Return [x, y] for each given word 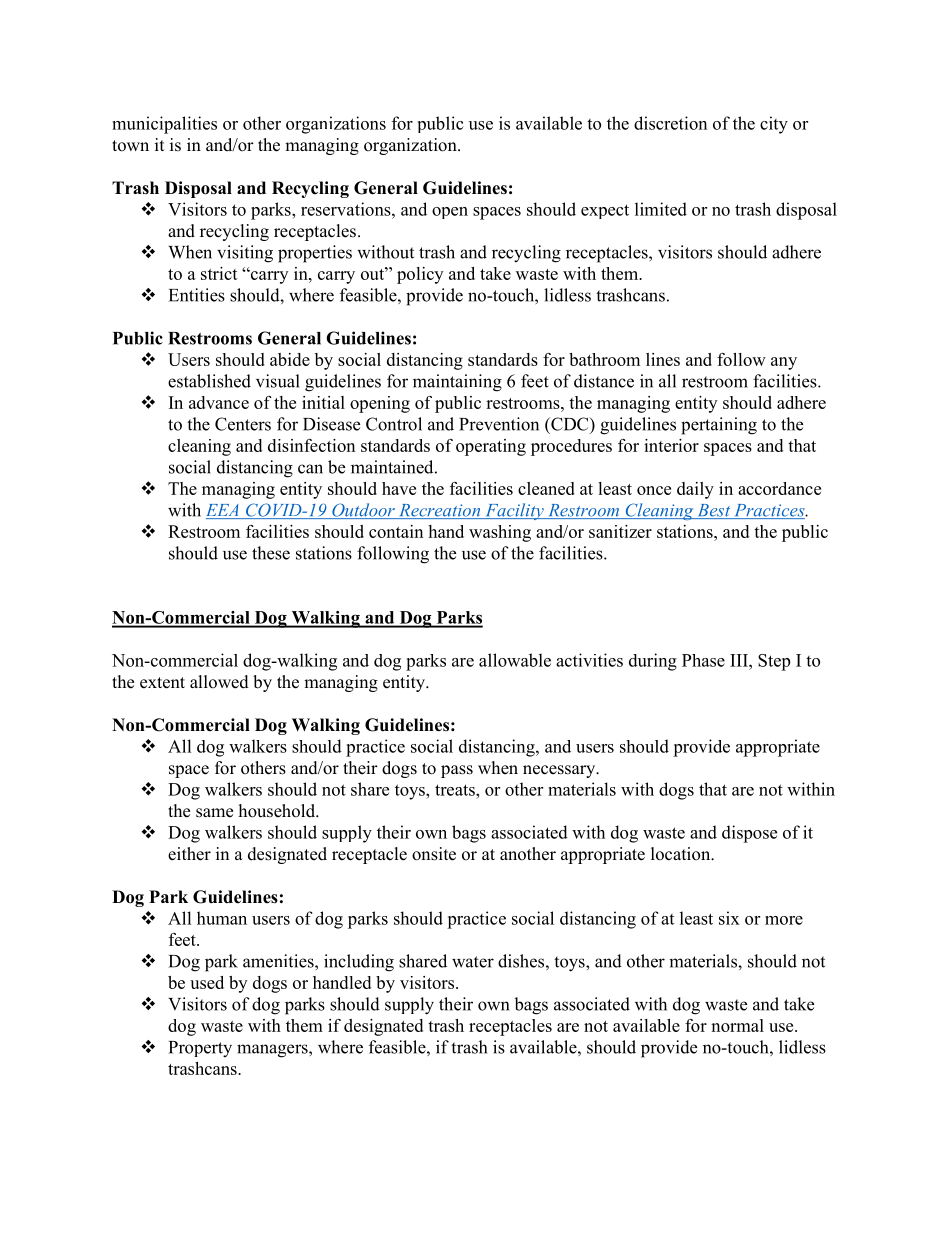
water [473, 962]
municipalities [164, 125]
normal [737, 1025]
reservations [347, 209]
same [214, 813]
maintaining [457, 383]
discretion [670, 123]
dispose [749, 834]
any [784, 363]
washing [500, 533]
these [271, 553]
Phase [703, 660]
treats [456, 790]
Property [200, 1049]
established [209, 381]
